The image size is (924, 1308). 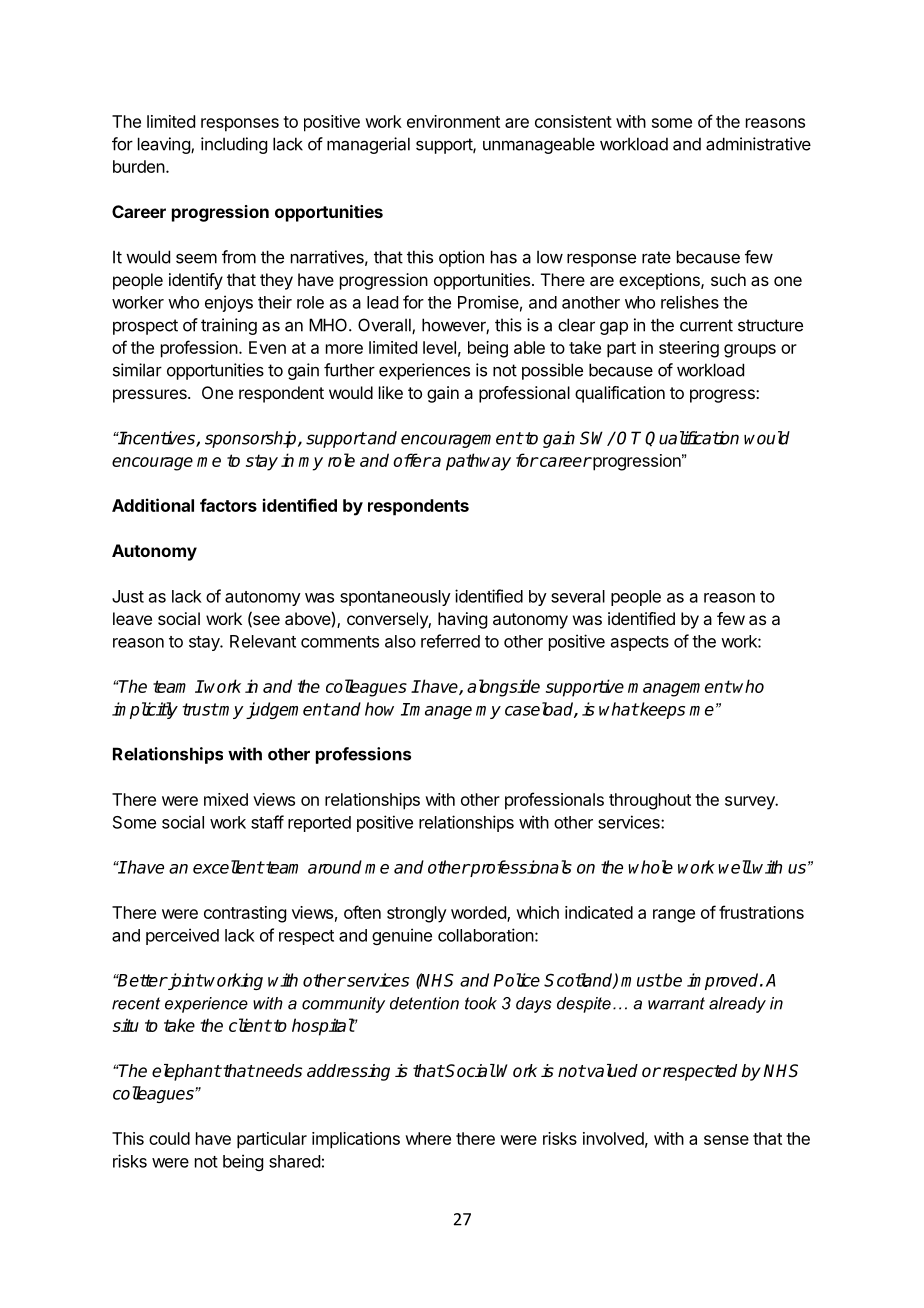 I want to click on administrative, so click(x=758, y=144).
